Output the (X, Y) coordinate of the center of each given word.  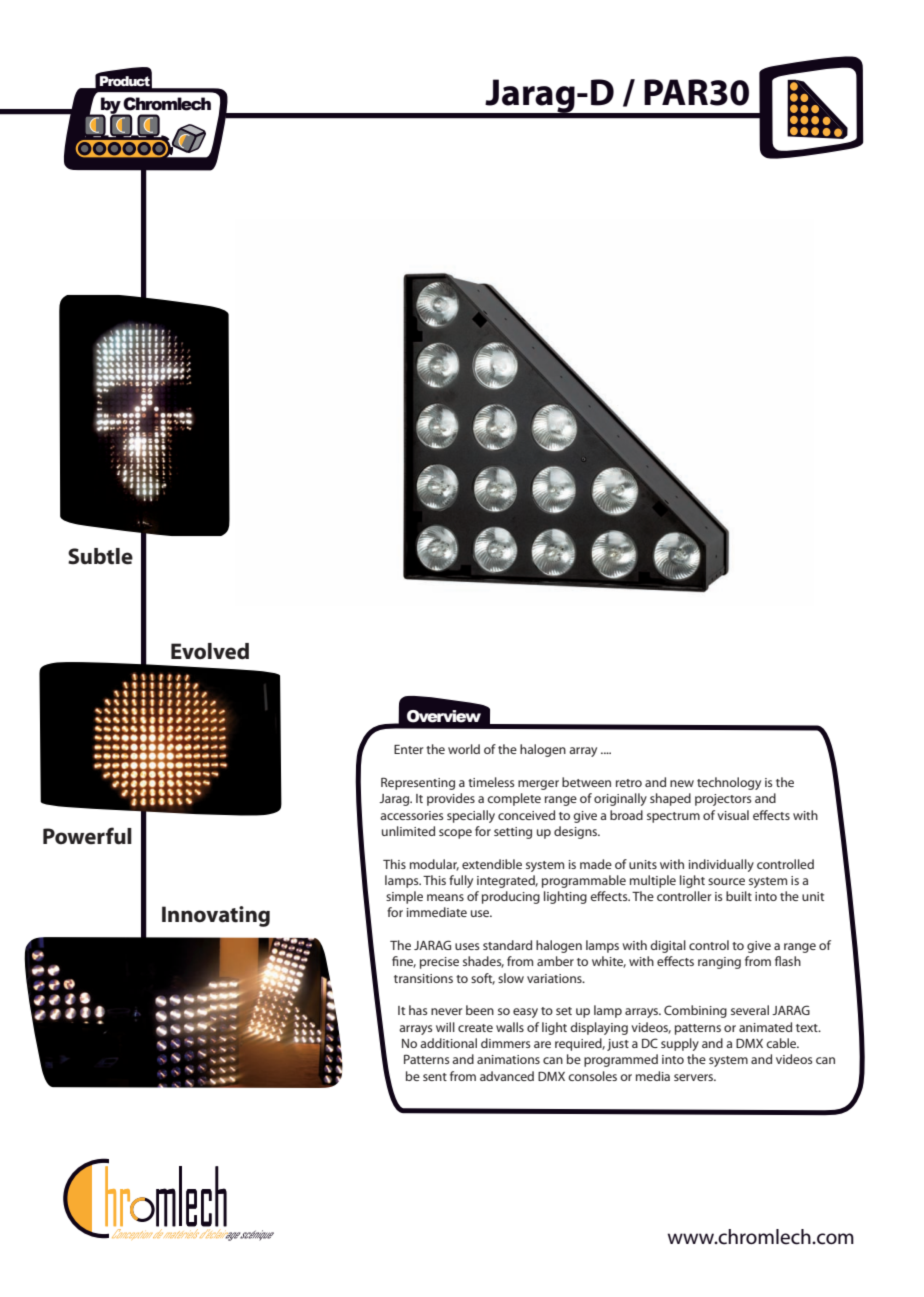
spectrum (673, 817)
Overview (444, 716)
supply (680, 1044)
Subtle (100, 556)
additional (448, 1043)
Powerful (87, 836)
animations (508, 1059)
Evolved (210, 651)
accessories (411, 815)
